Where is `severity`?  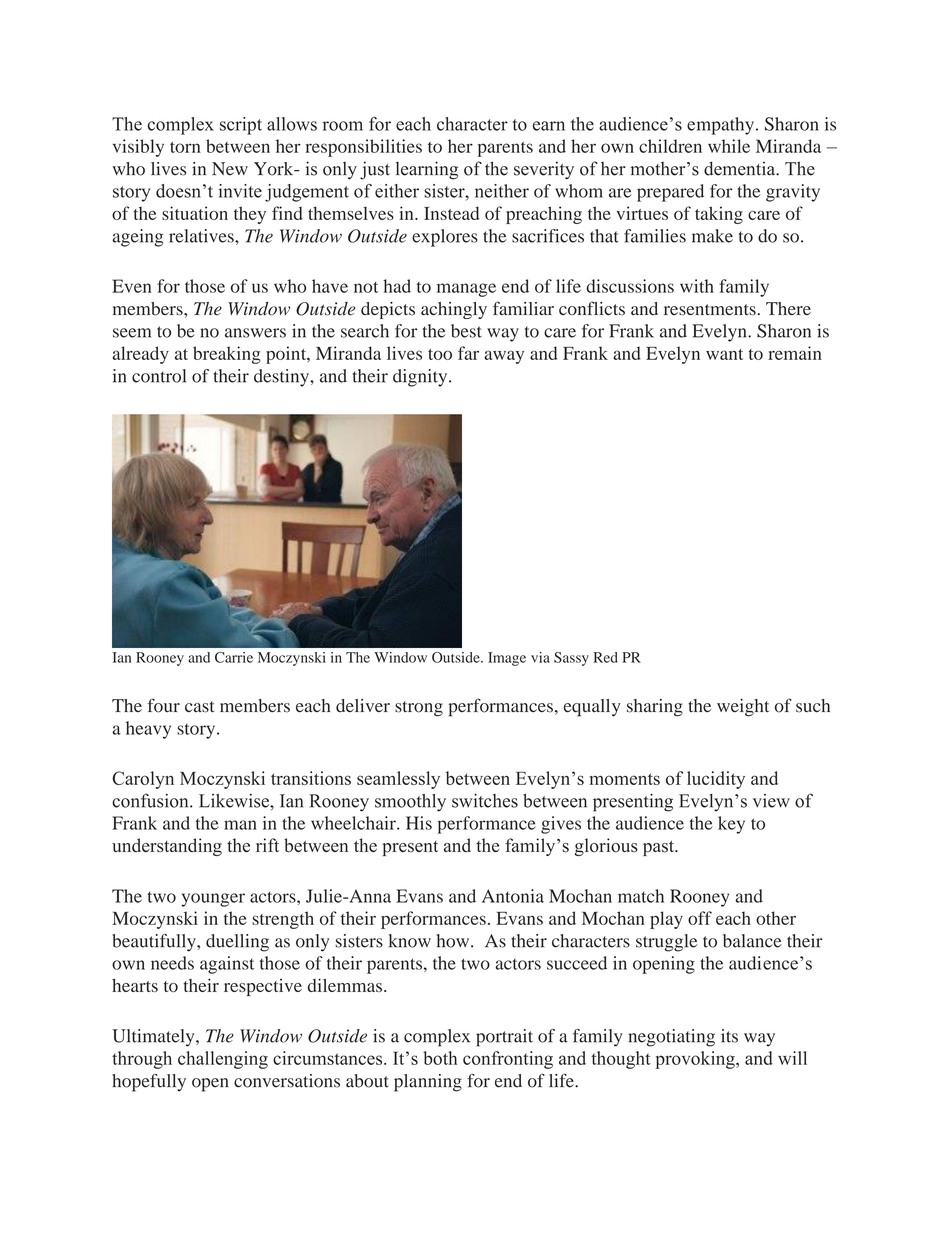 severity is located at coordinates (544, 170).
